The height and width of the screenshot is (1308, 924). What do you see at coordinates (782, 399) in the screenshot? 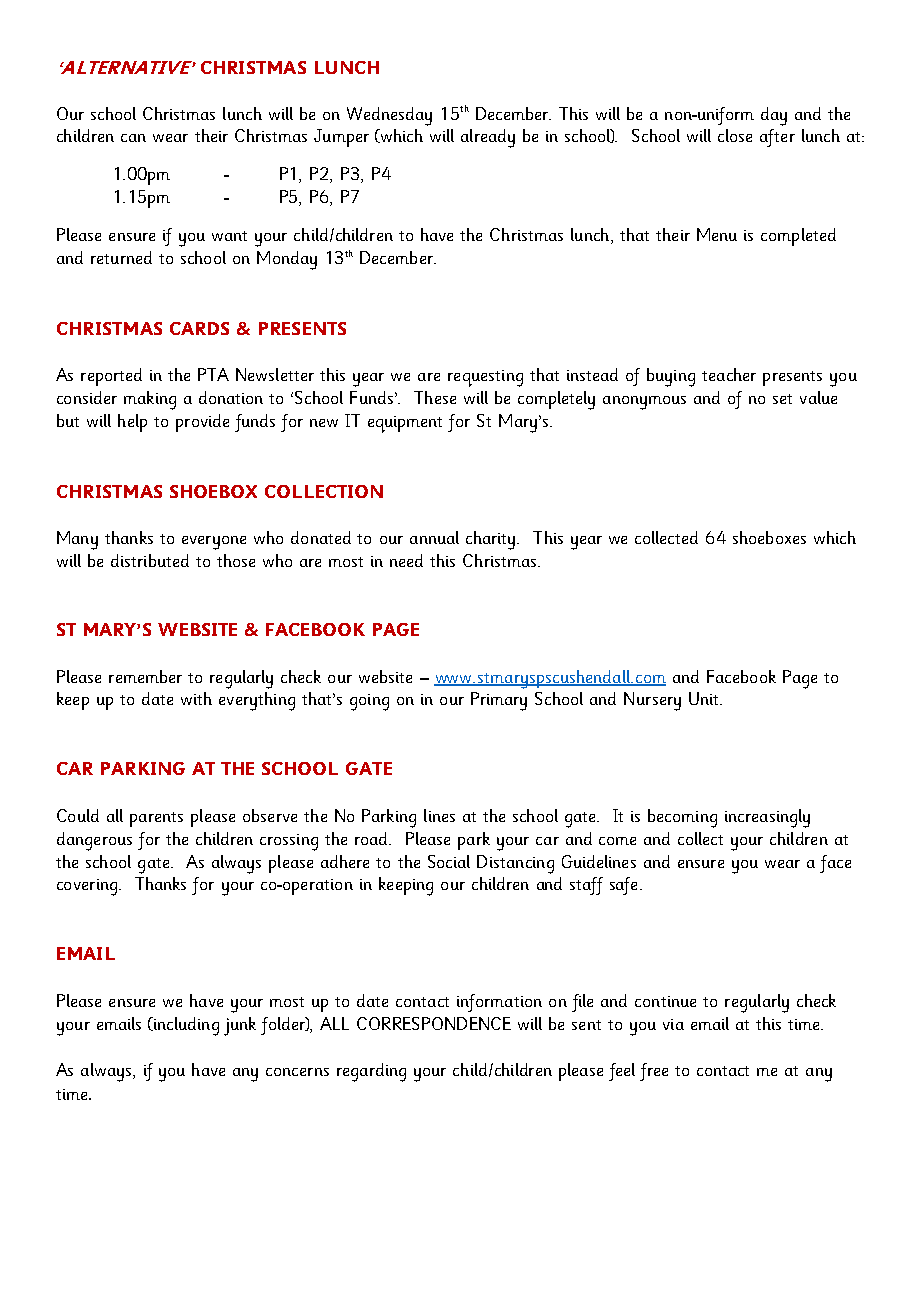
I see `set` at bounding box center [782, 399].
